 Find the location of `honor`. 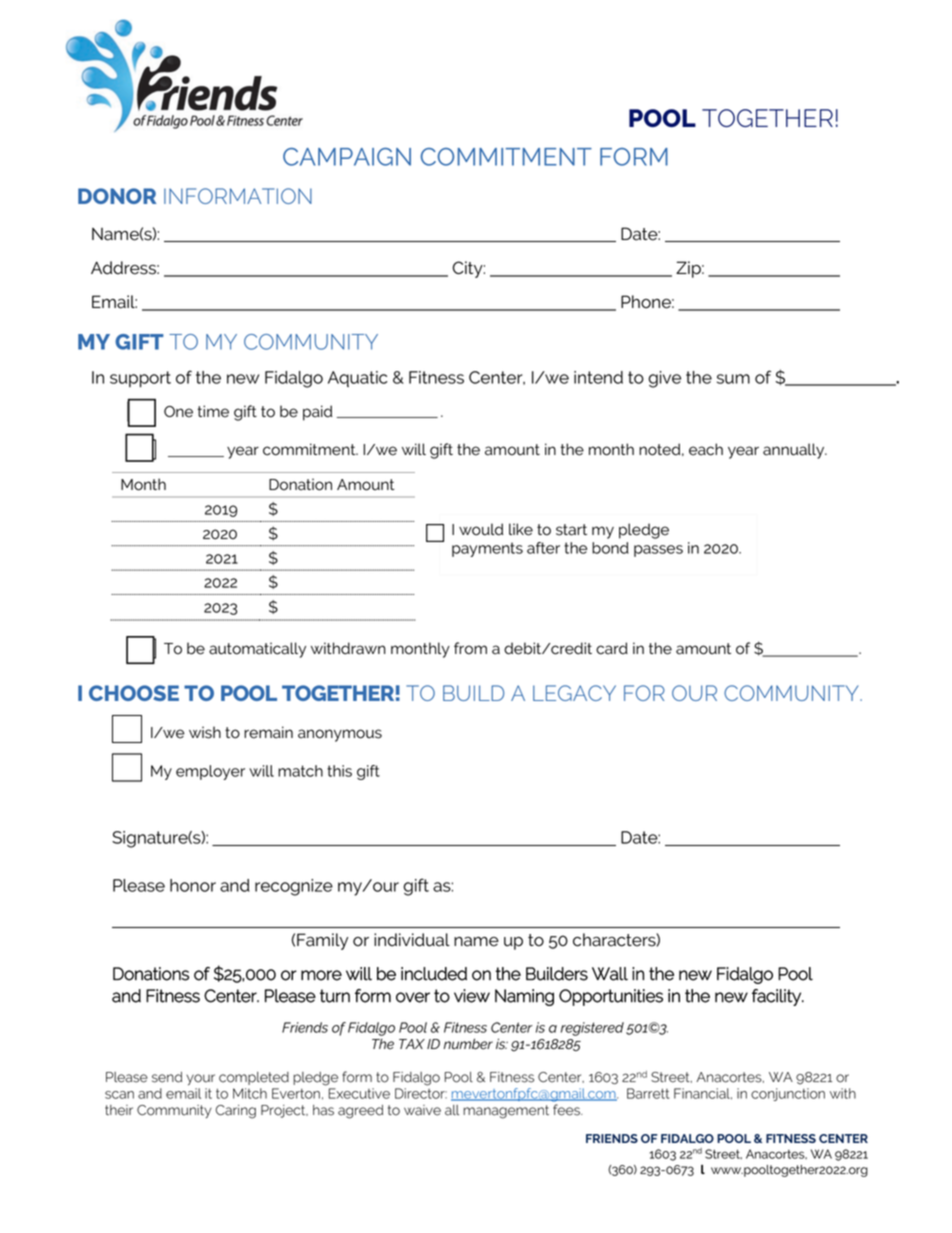

honor is located at coordinates (193, 885).
